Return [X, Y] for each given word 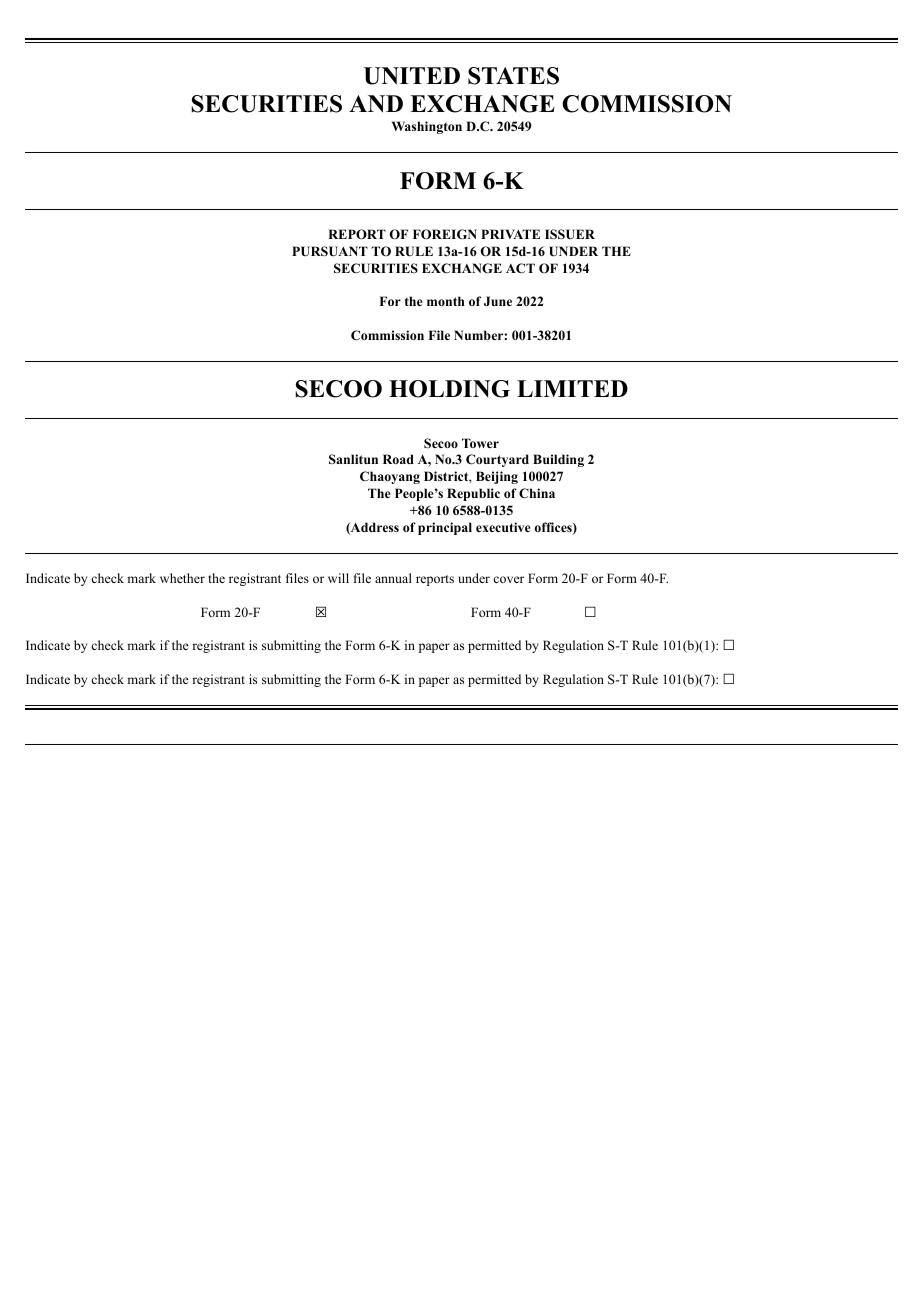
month [446, 301]
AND [376, 104]
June [498, 301]
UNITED [412, 76]
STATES [513, 76]
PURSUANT [330, 251]
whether [182, 578]
